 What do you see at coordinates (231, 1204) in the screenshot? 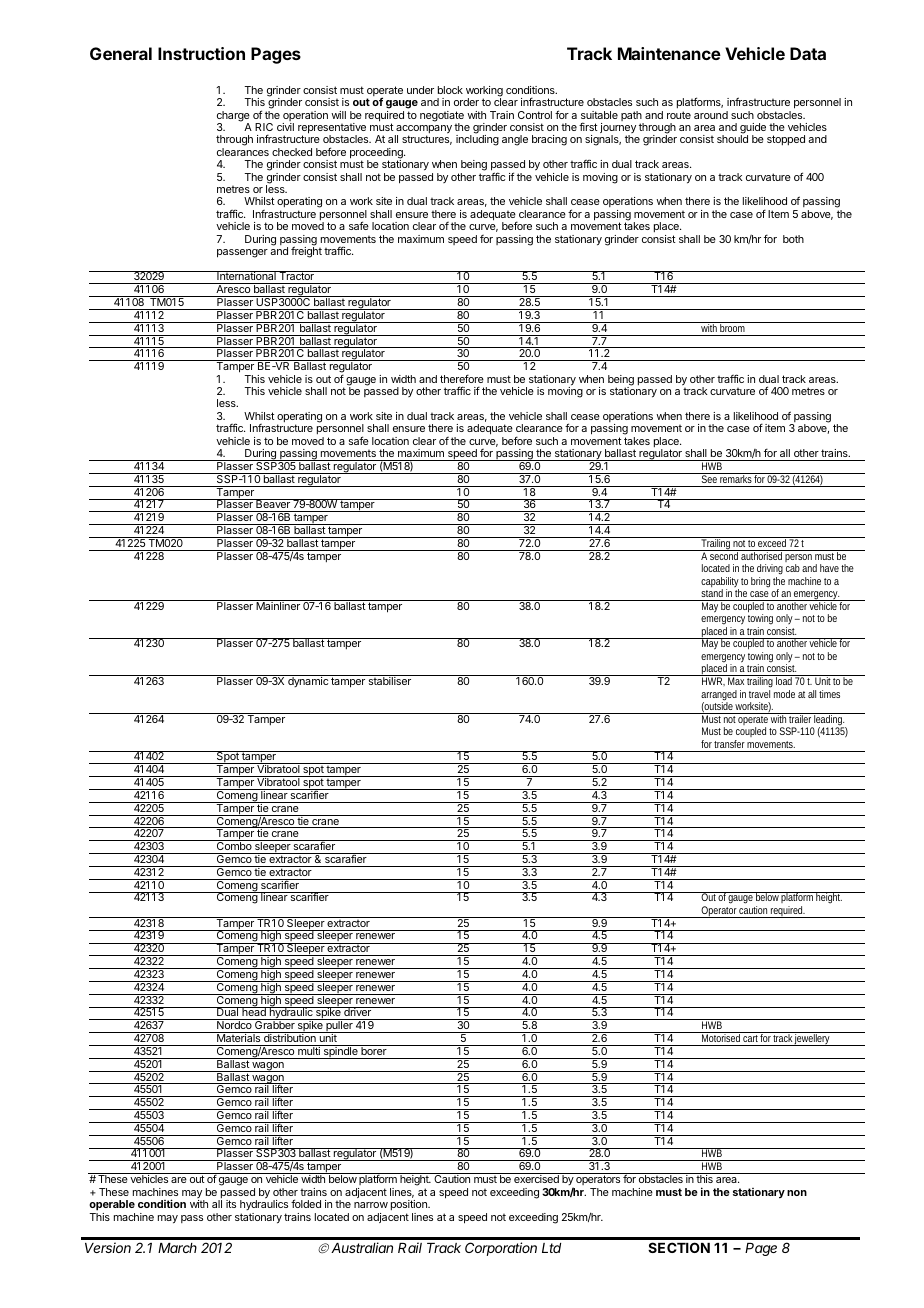
I see `its` at bounding box center [231, 1204].
